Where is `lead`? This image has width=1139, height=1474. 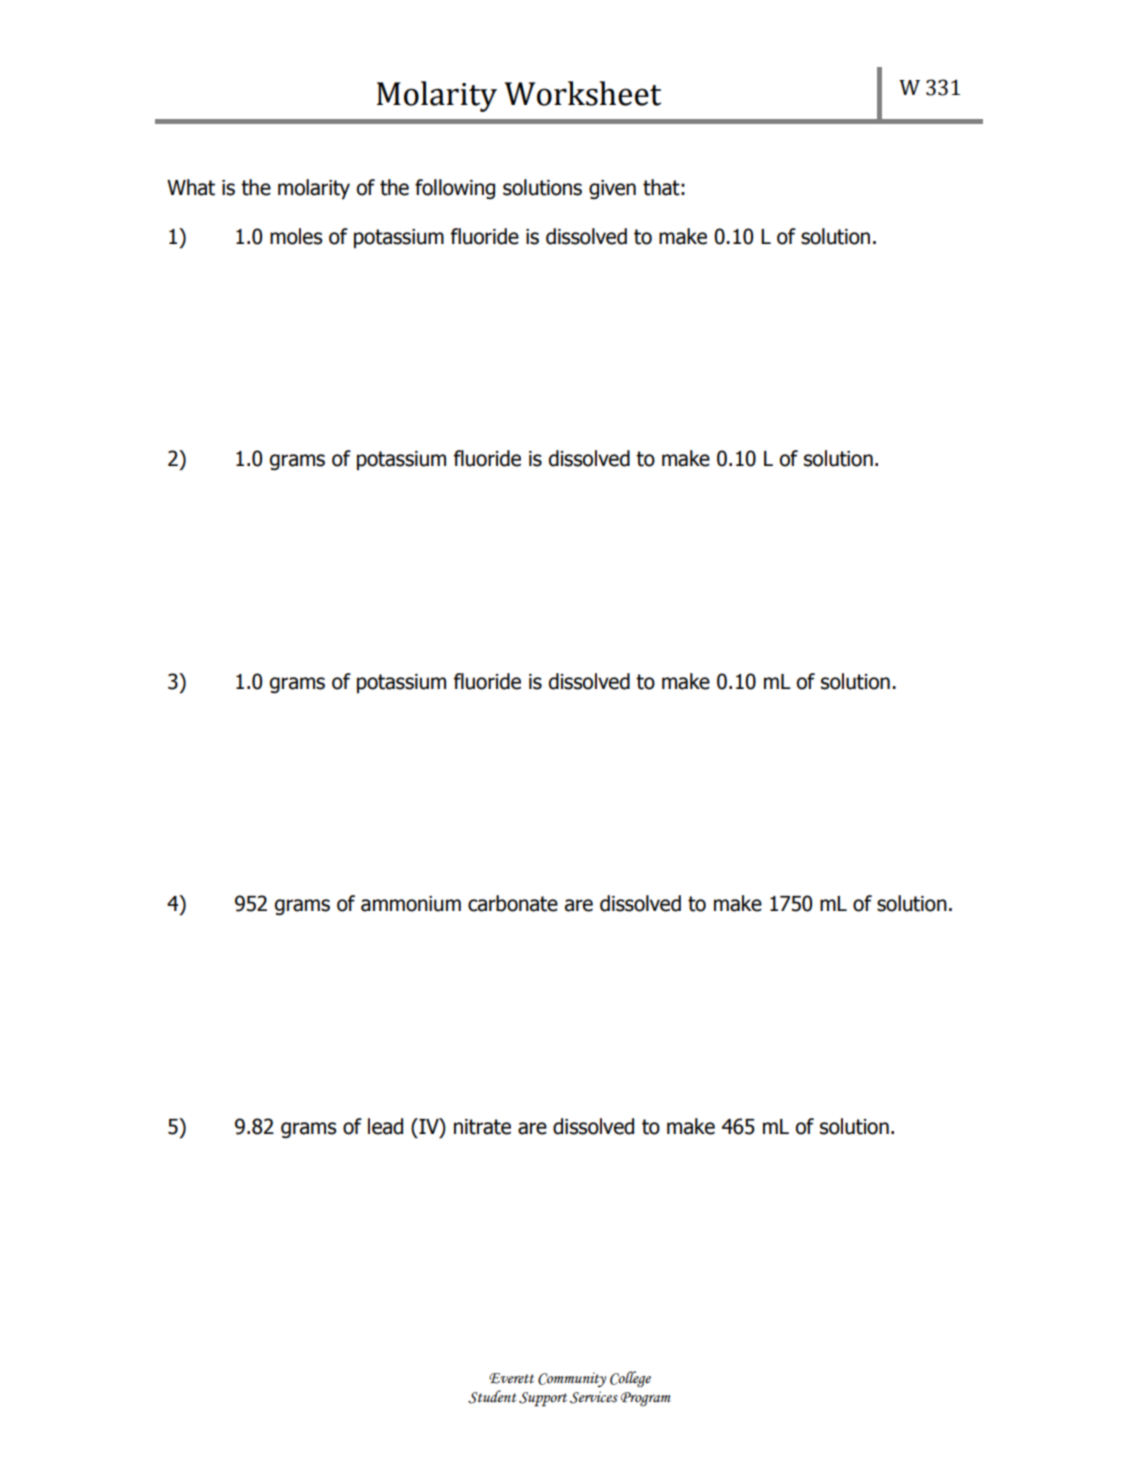 lead is located at coordinates (385, 1126).
